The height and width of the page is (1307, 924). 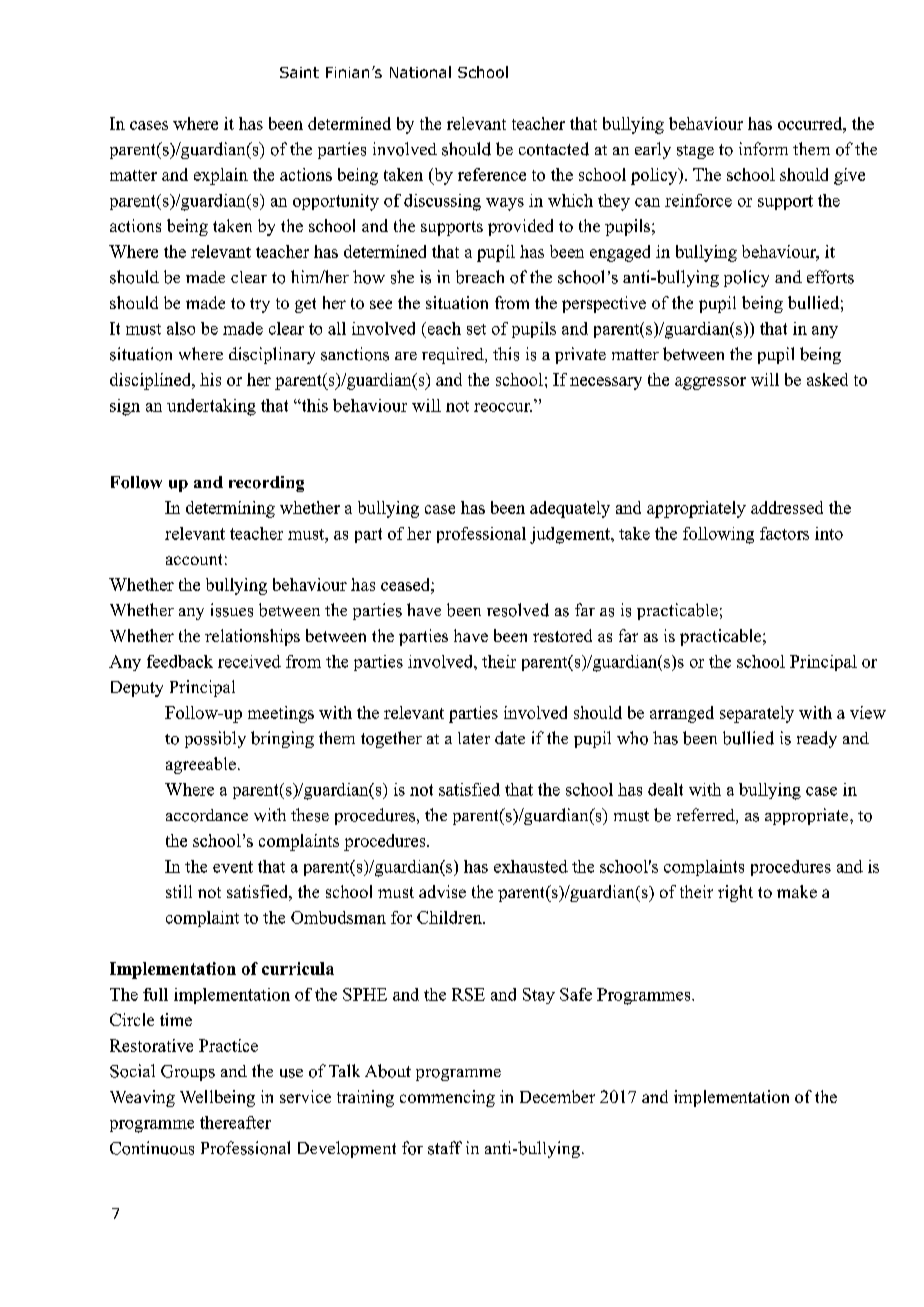 What do you see at coordinates (233, 867) in the page?
I see `event` at bounding box center [233, 867].
